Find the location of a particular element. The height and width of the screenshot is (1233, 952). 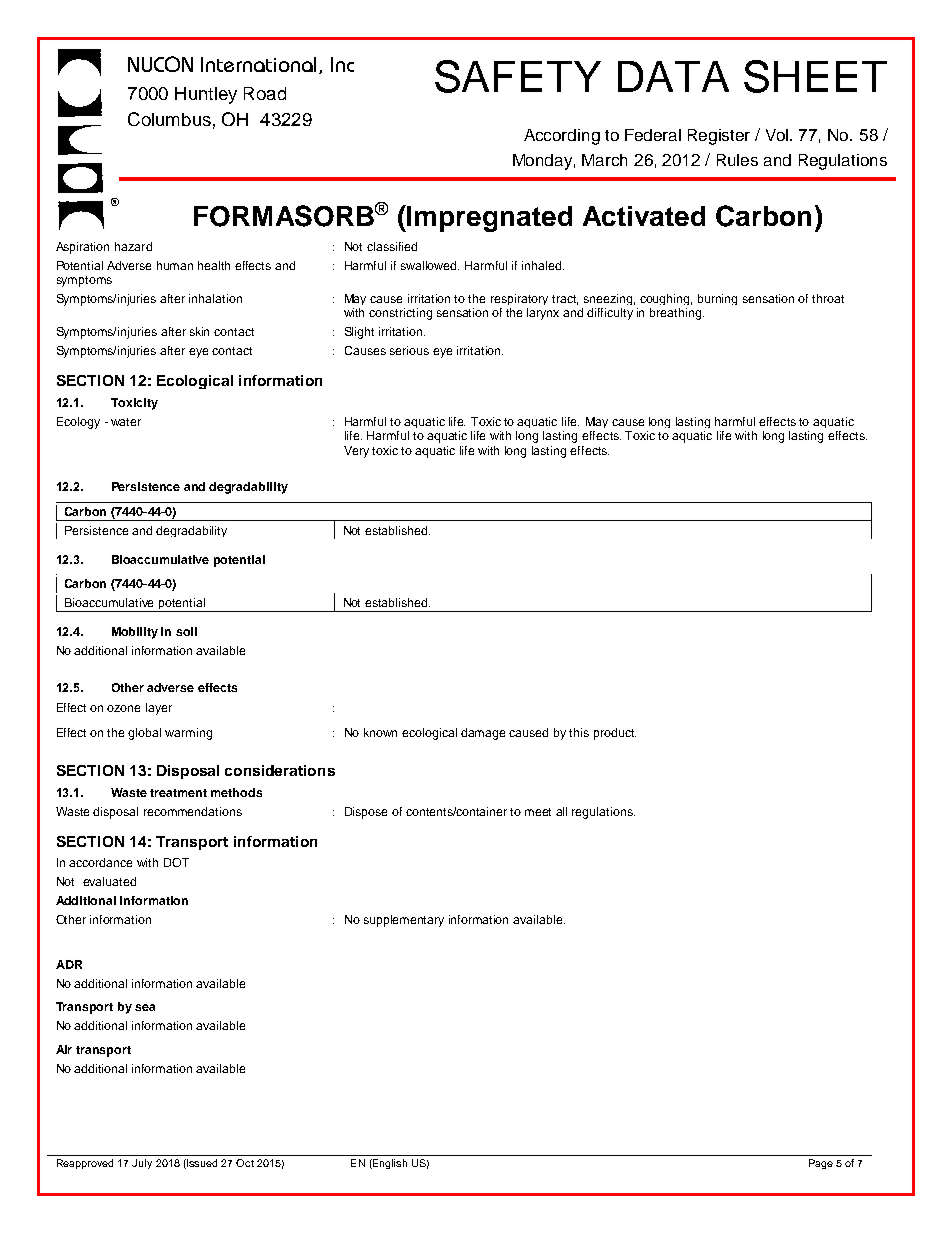

SAFETY is located at coordinates (518, 76).
